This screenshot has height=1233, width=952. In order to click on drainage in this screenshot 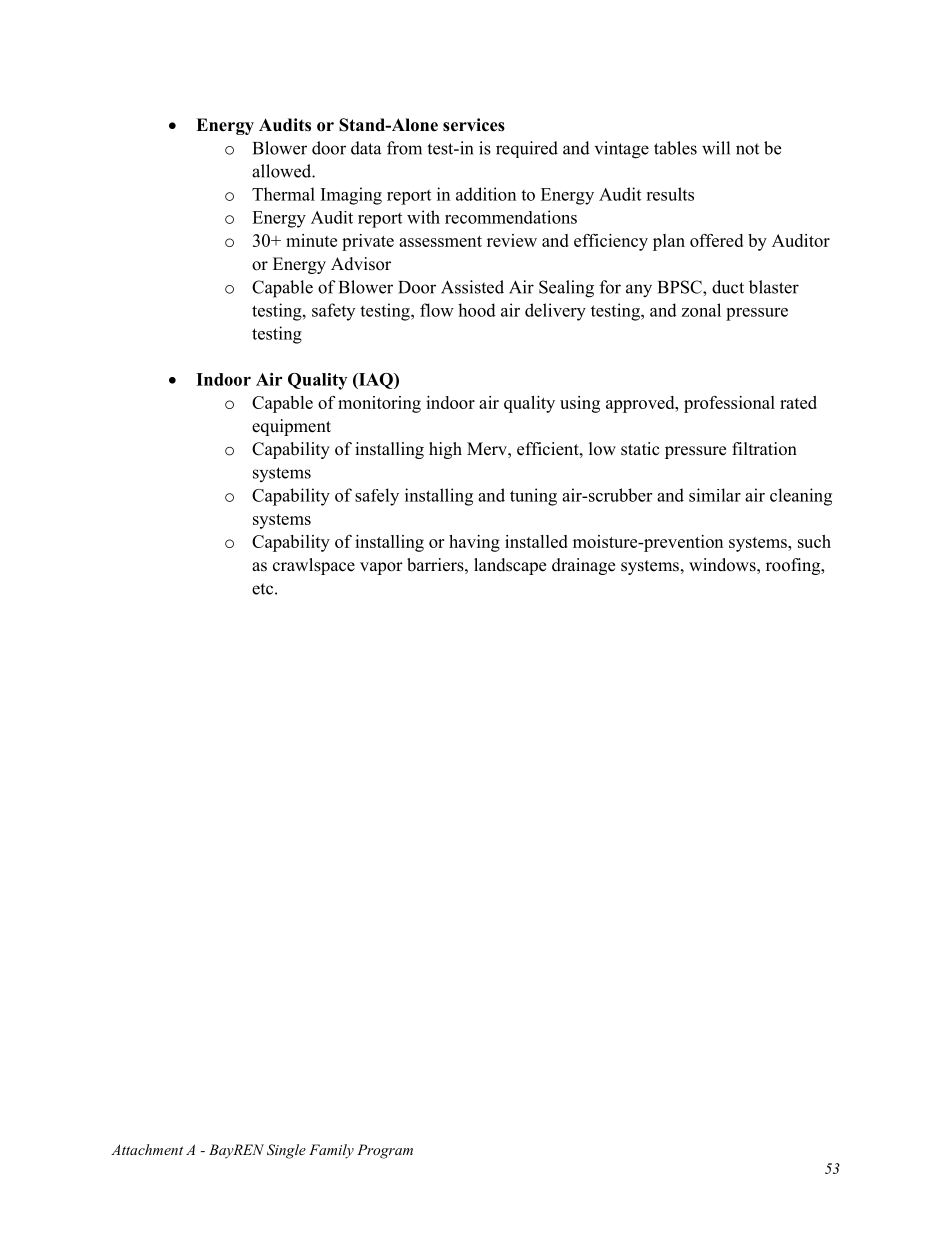, I will do `click(583, 566)`.
